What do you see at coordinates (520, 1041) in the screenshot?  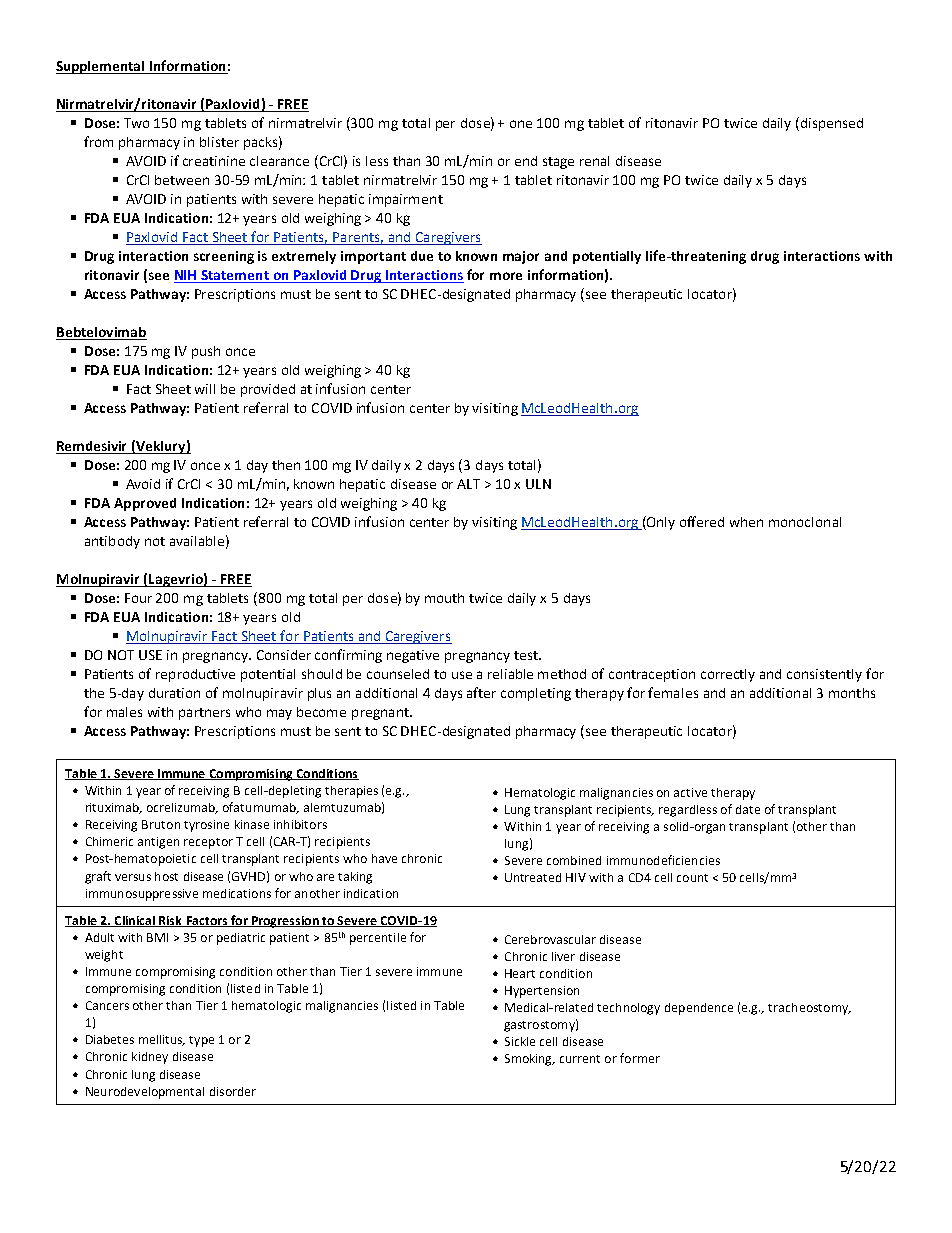 I see `Sickle` at bounding box center [520, 1041].
